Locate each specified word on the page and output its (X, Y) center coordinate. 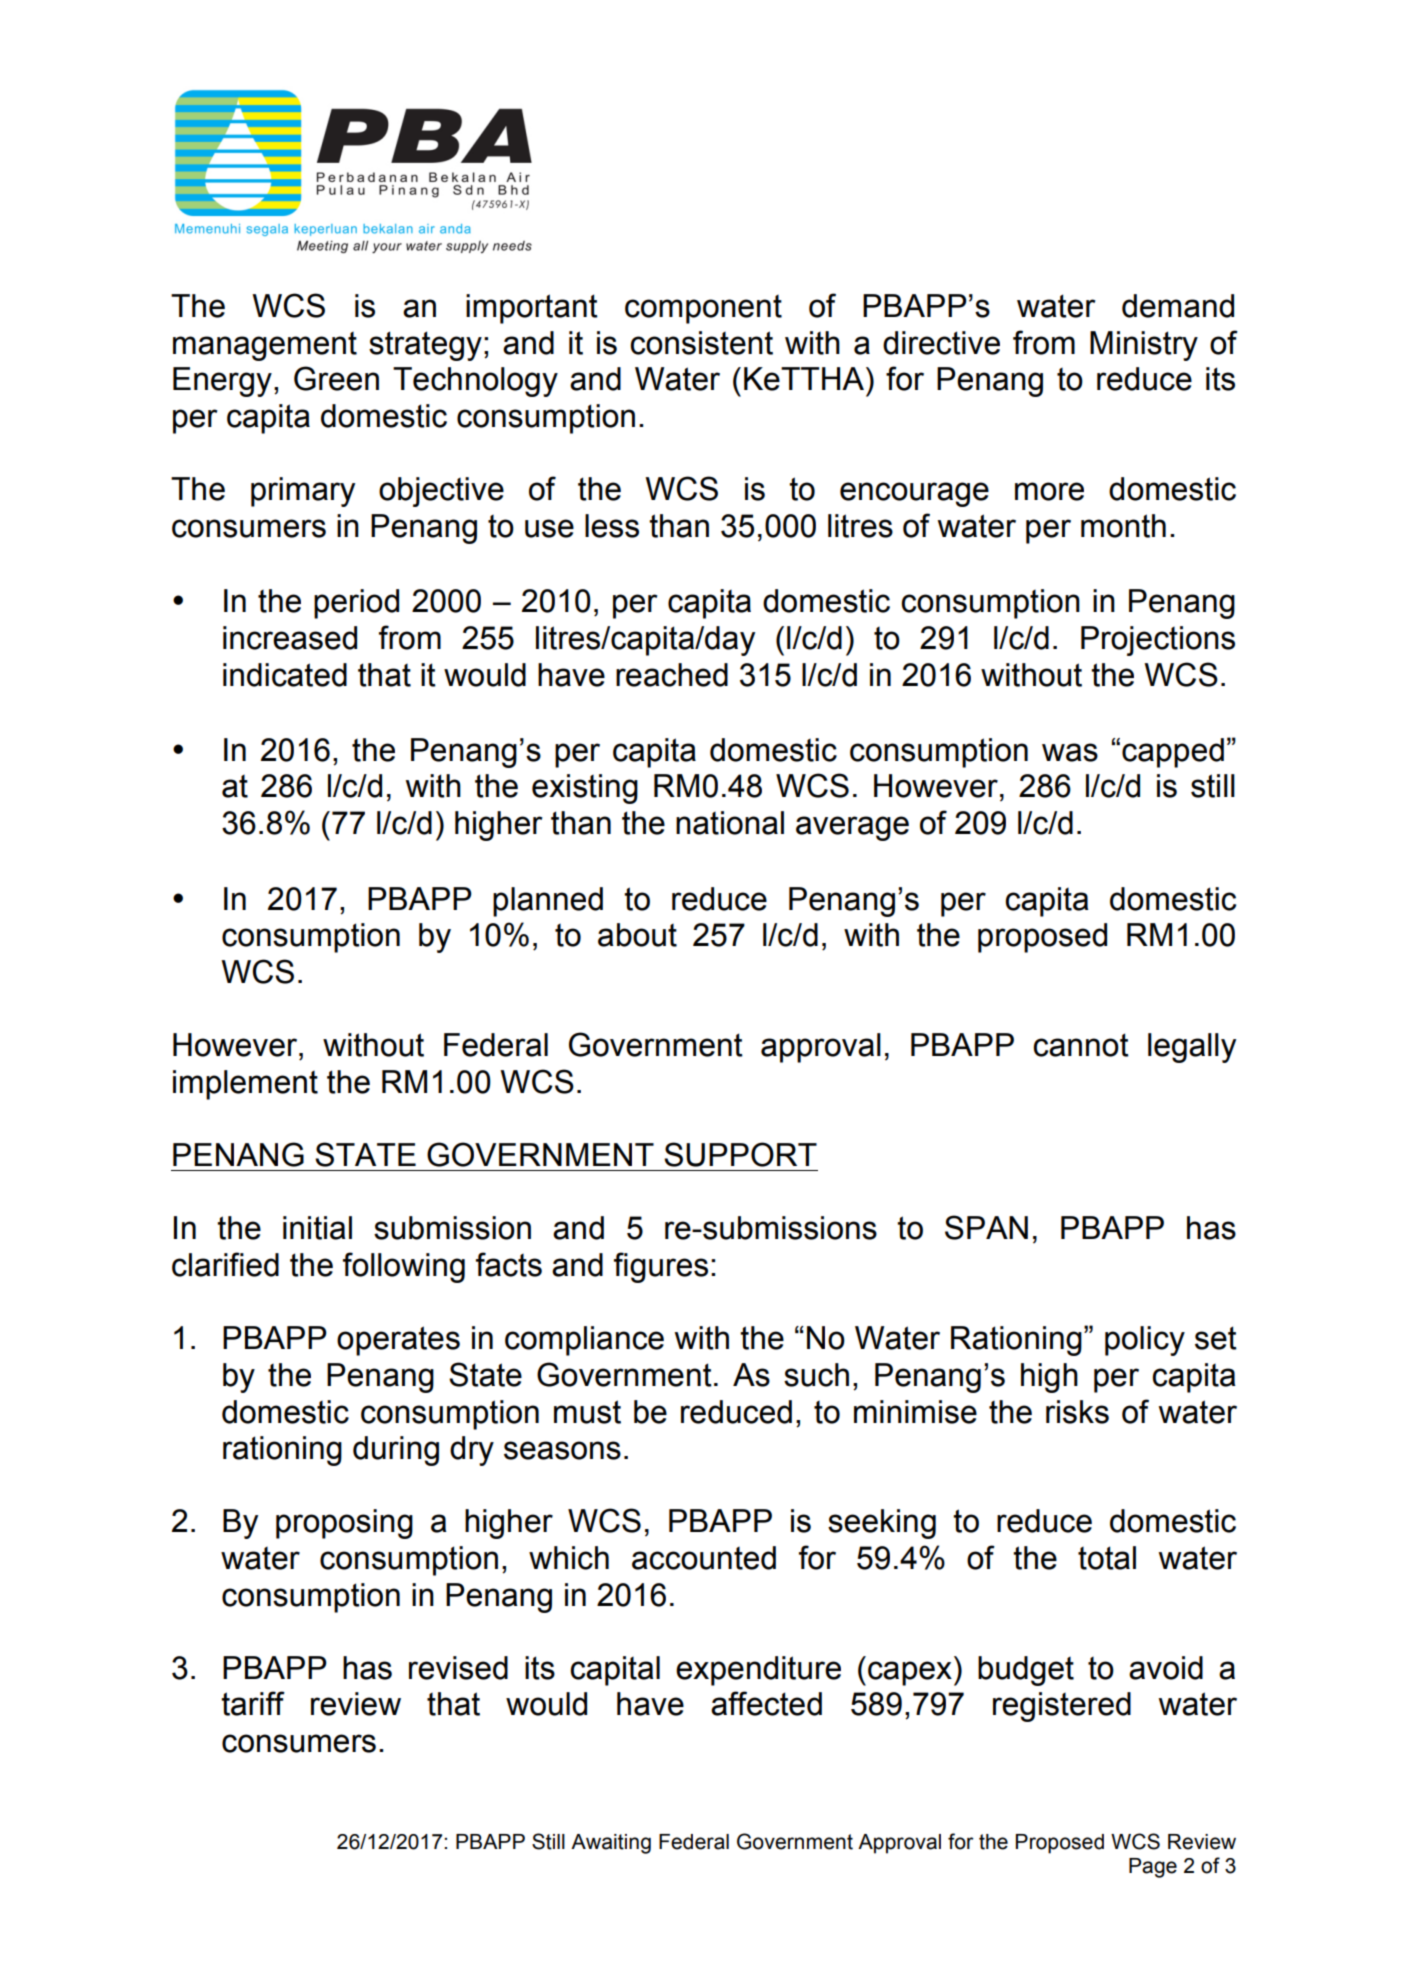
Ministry (1144, 346)
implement (245, 1085)
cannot (1081, 1045)
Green (336, 378)
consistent (701, 343)
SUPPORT (740, 1154)
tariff (253, 1703)
